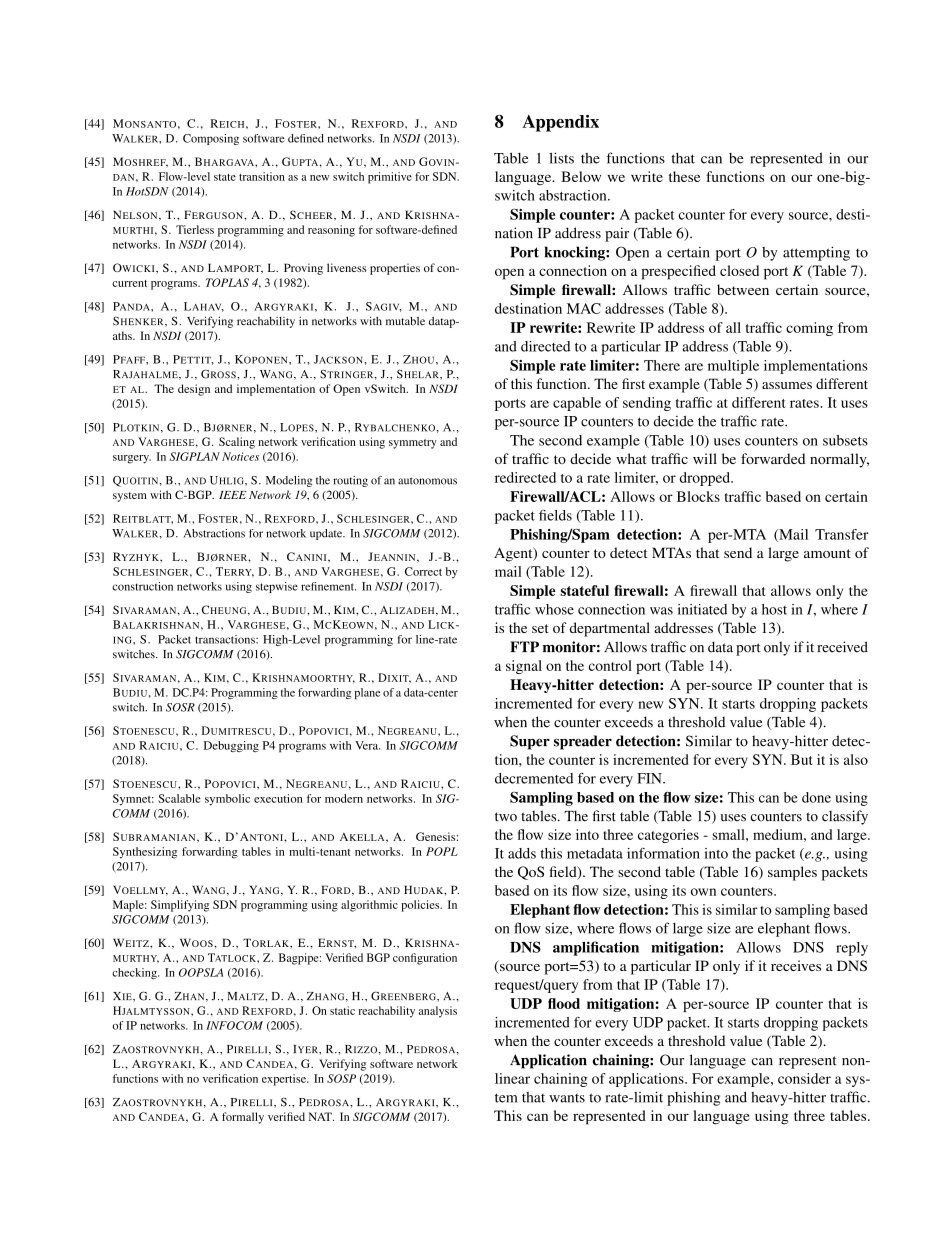  Describe the element at coordinates (211, 139) in the image. I see `Composing` at that location.
